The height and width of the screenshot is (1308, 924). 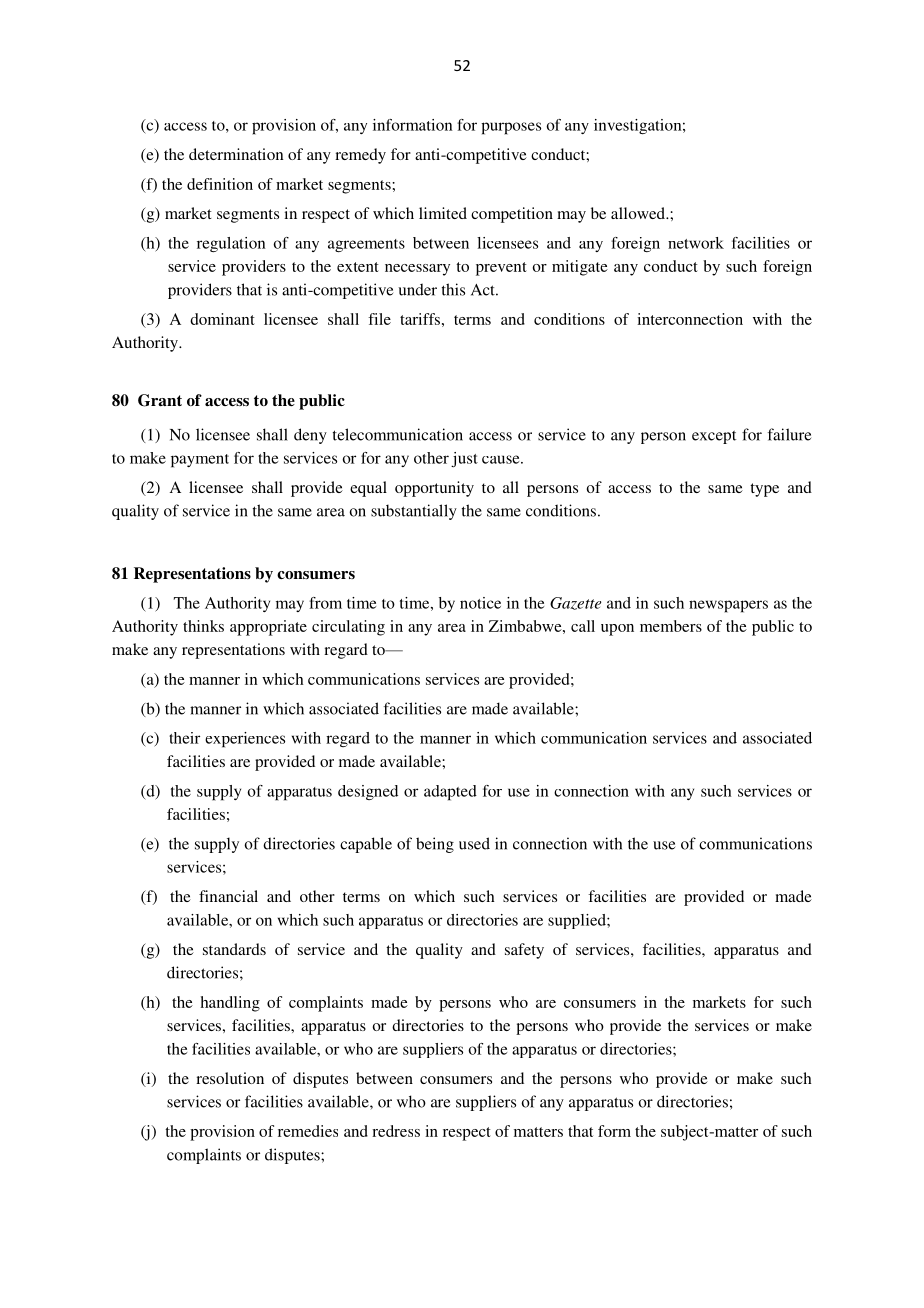 What do you see at coordinates (236, 154) in the screenshot?
I see `determination` at bounding box center [236, 154].
